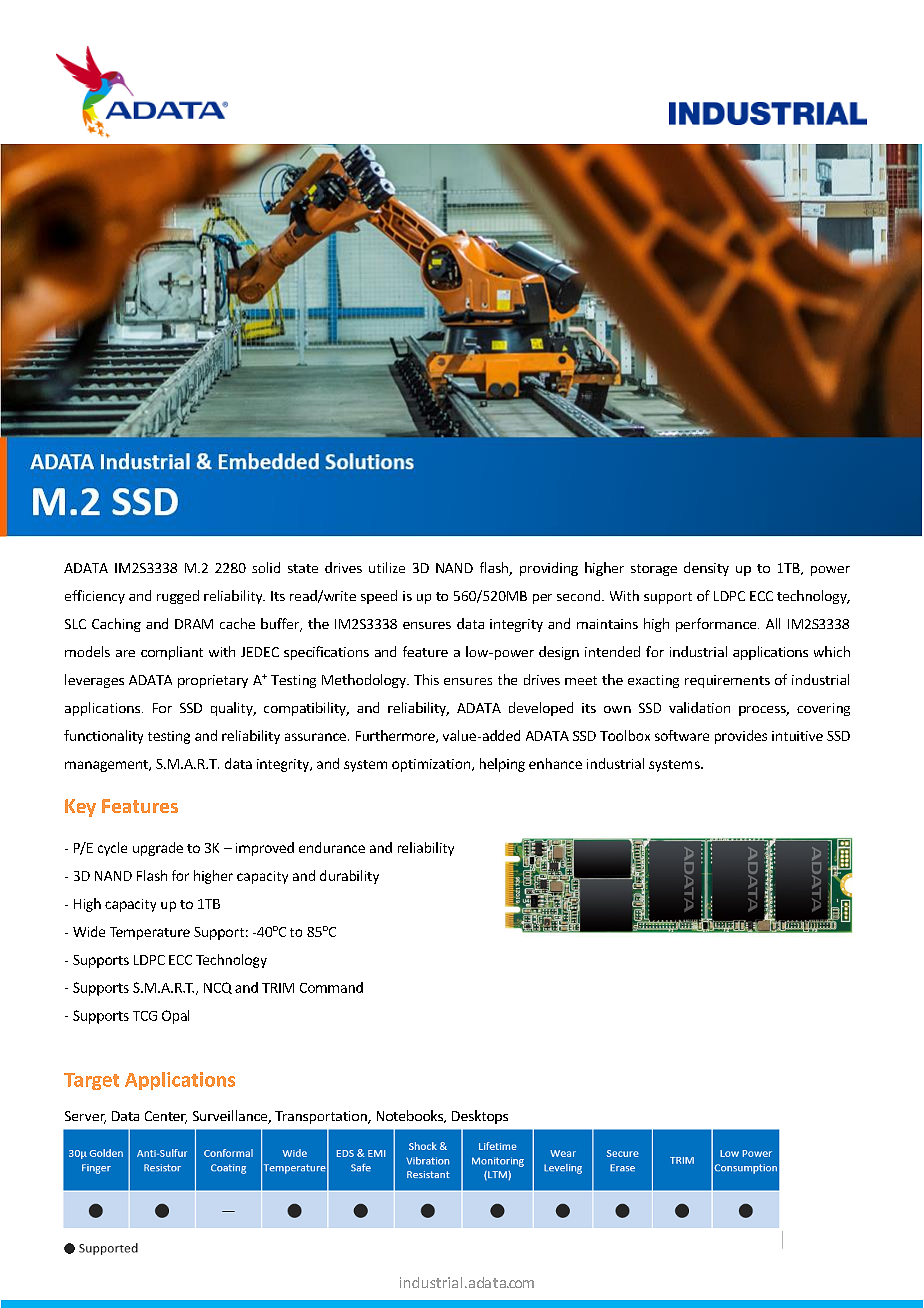  I want to click on Temperature, so click(150, 933).
